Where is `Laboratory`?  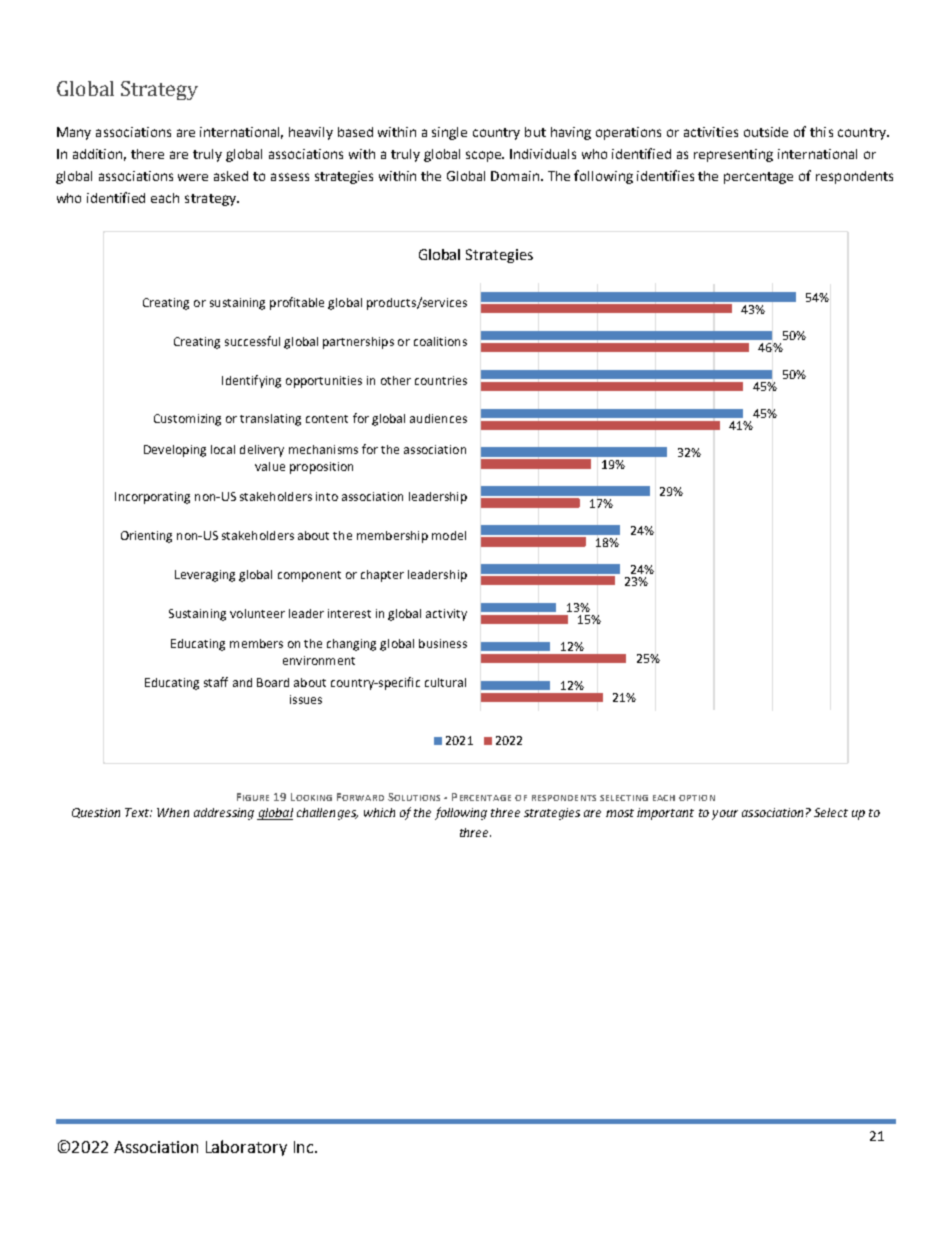
Laboratory is located at coordinates (246, 1148).
